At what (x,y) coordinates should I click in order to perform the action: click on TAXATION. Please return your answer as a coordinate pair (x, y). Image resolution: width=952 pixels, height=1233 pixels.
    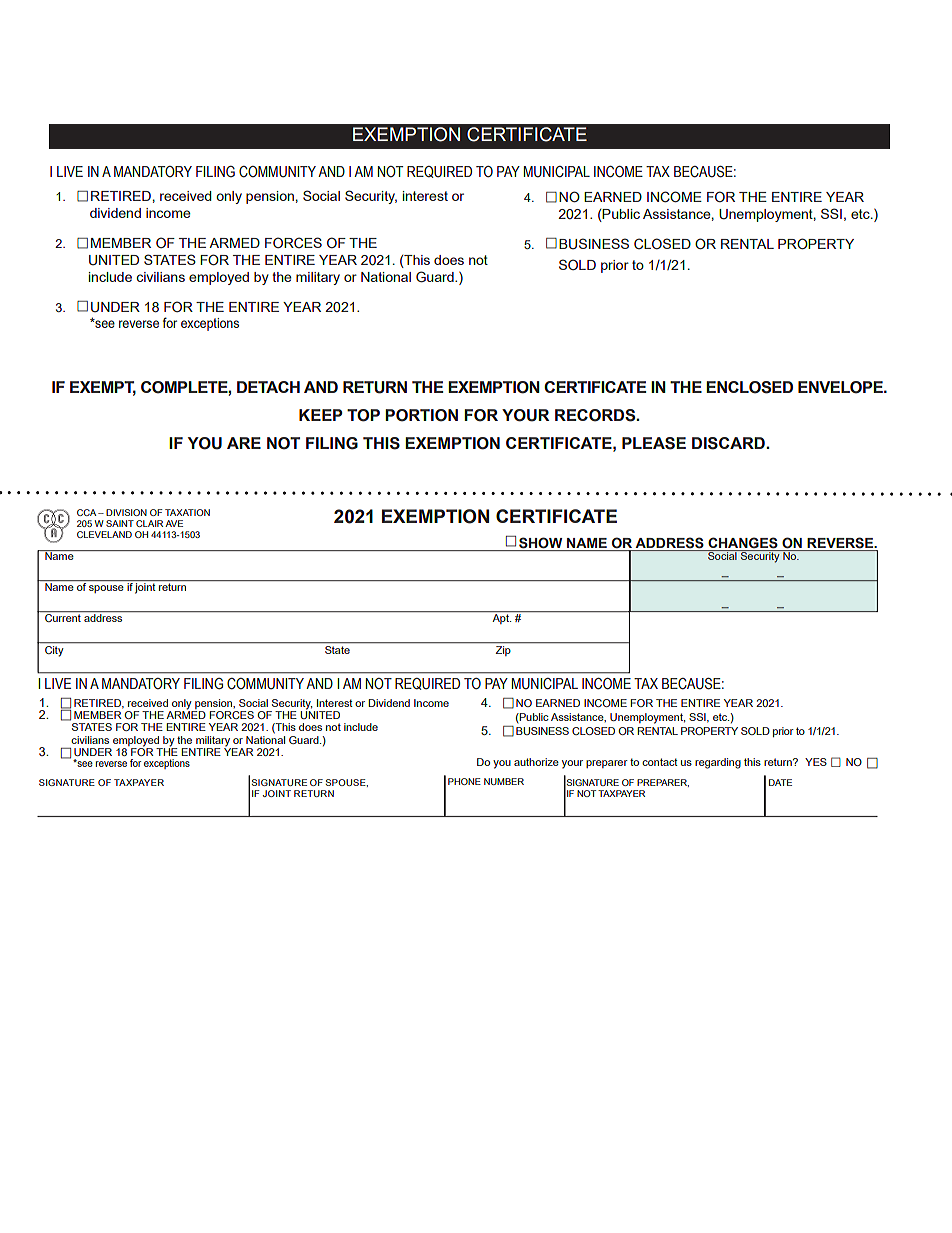
    Looking at the image, I should click on (187, 512).
